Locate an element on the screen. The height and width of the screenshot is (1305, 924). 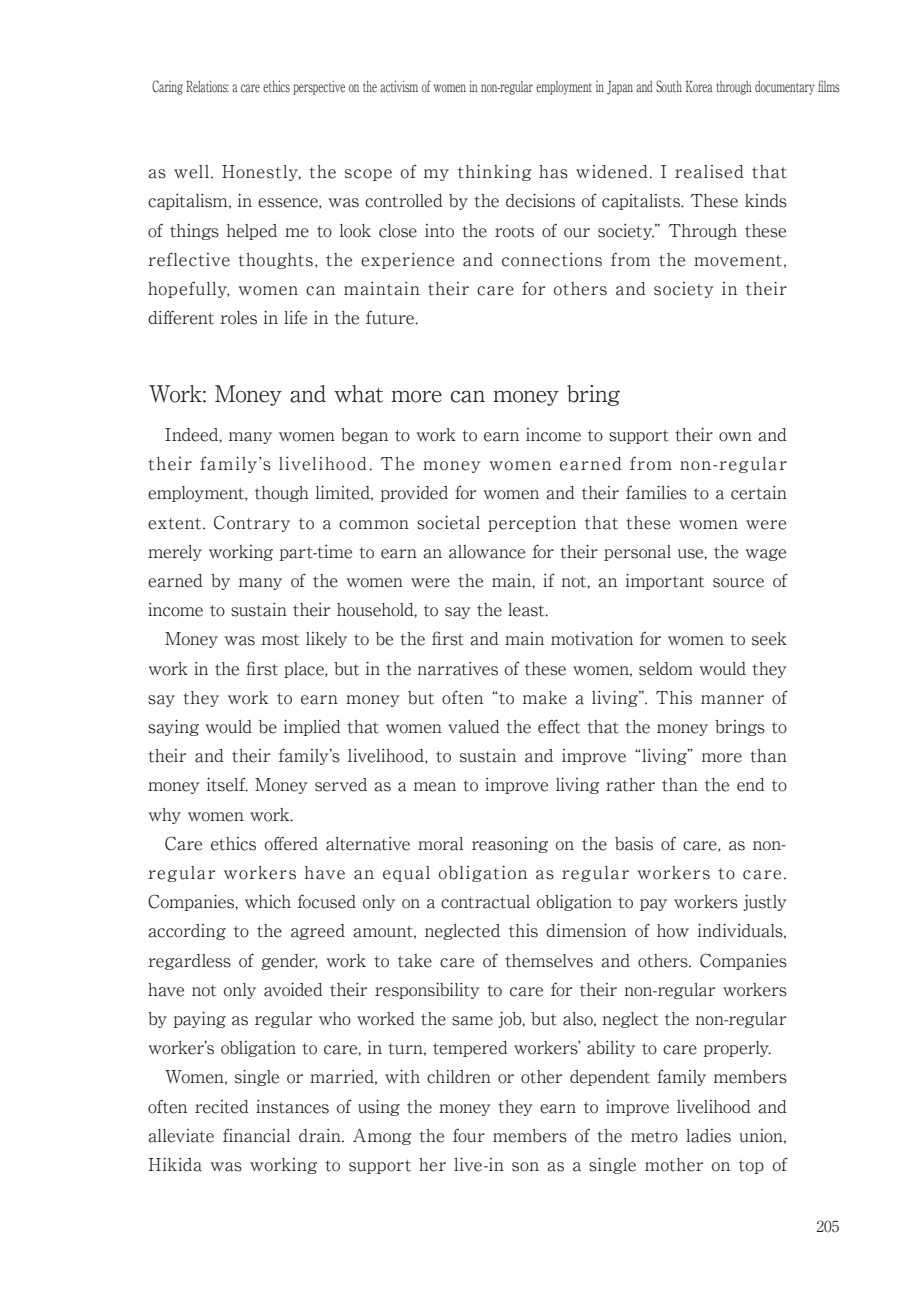
what is located at coordinates (358, 394).
